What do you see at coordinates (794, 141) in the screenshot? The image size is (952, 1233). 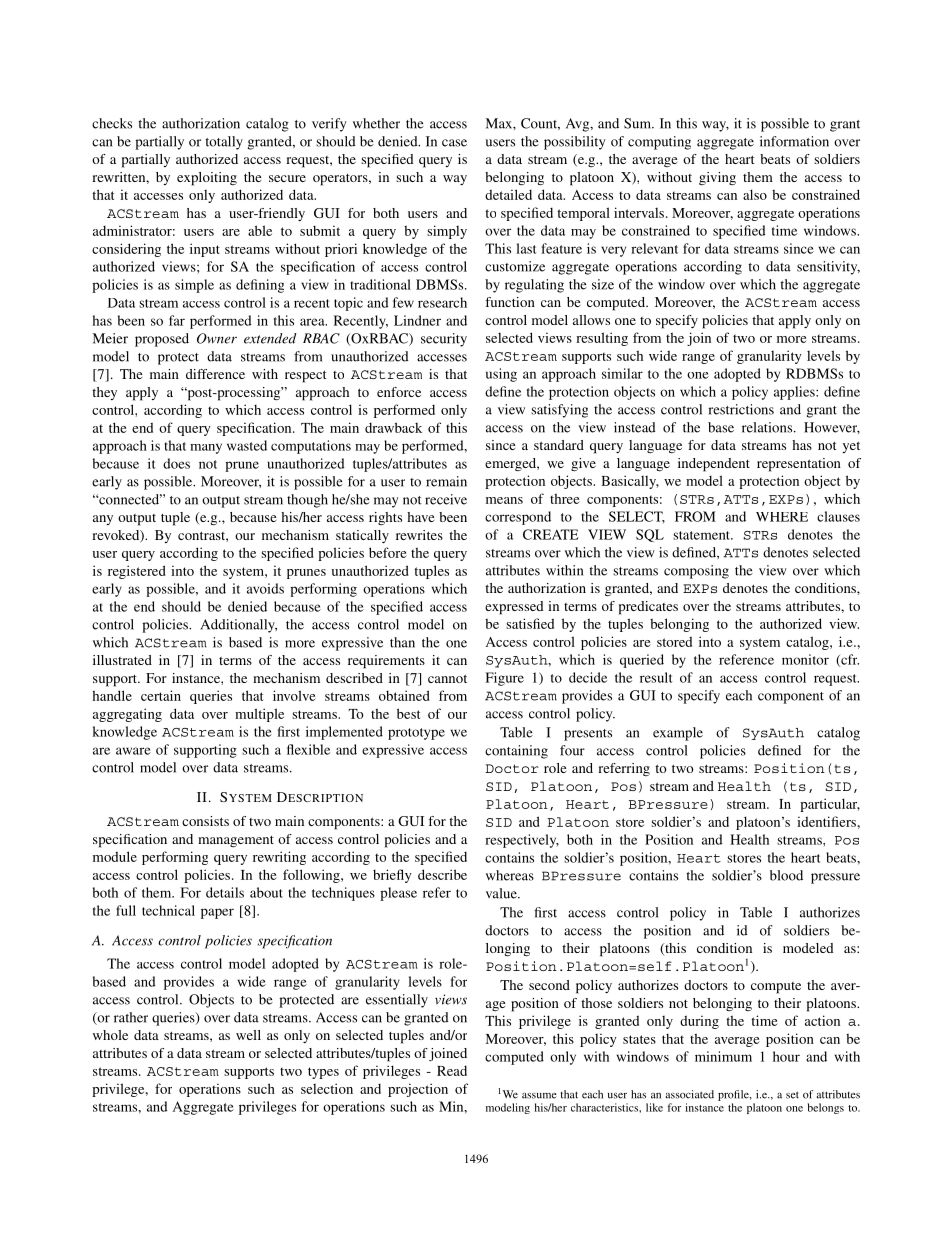 I see `information` at bounding box center [794, 141].
